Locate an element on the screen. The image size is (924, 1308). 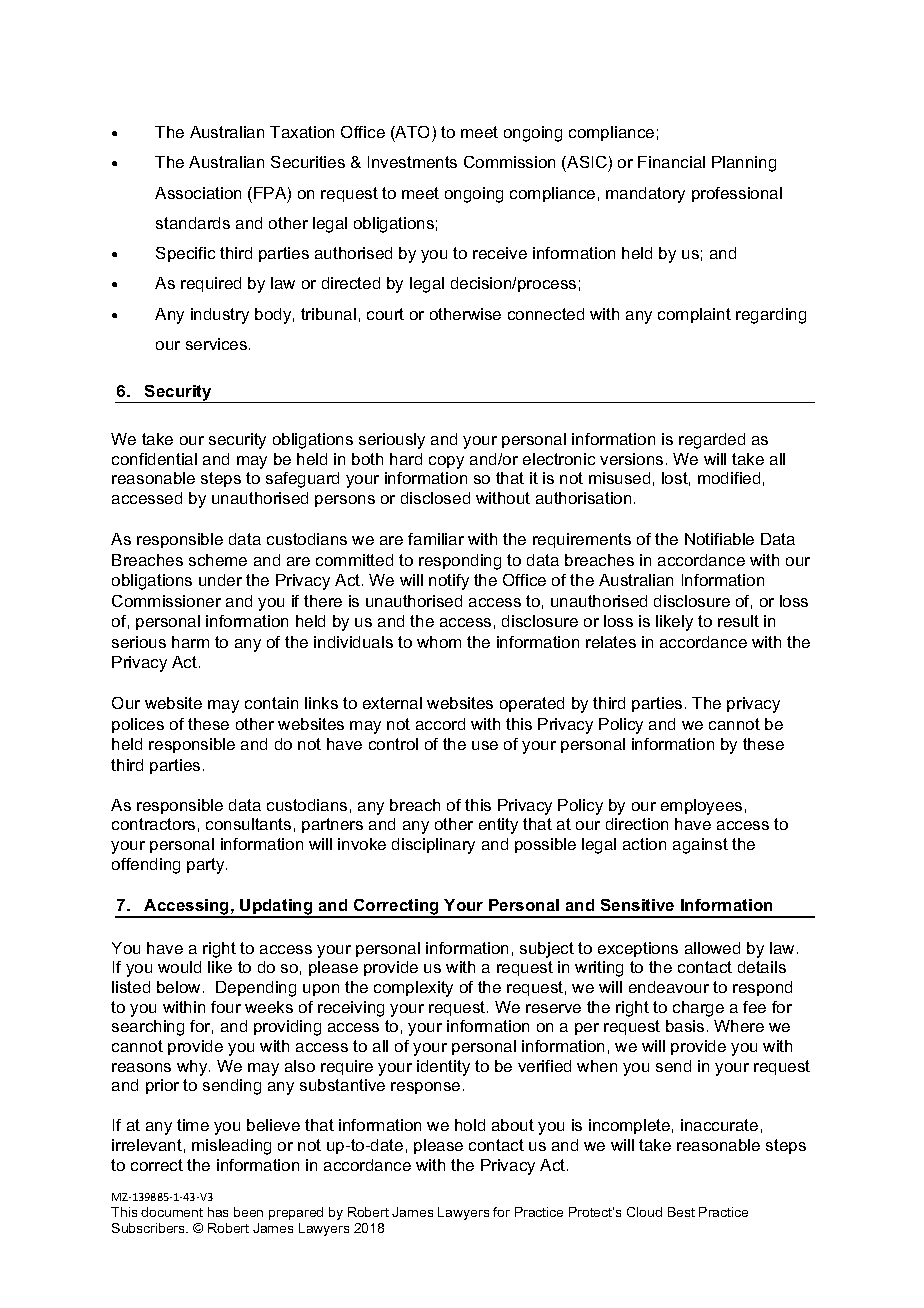
whom is located at coordinates (439, 642).
